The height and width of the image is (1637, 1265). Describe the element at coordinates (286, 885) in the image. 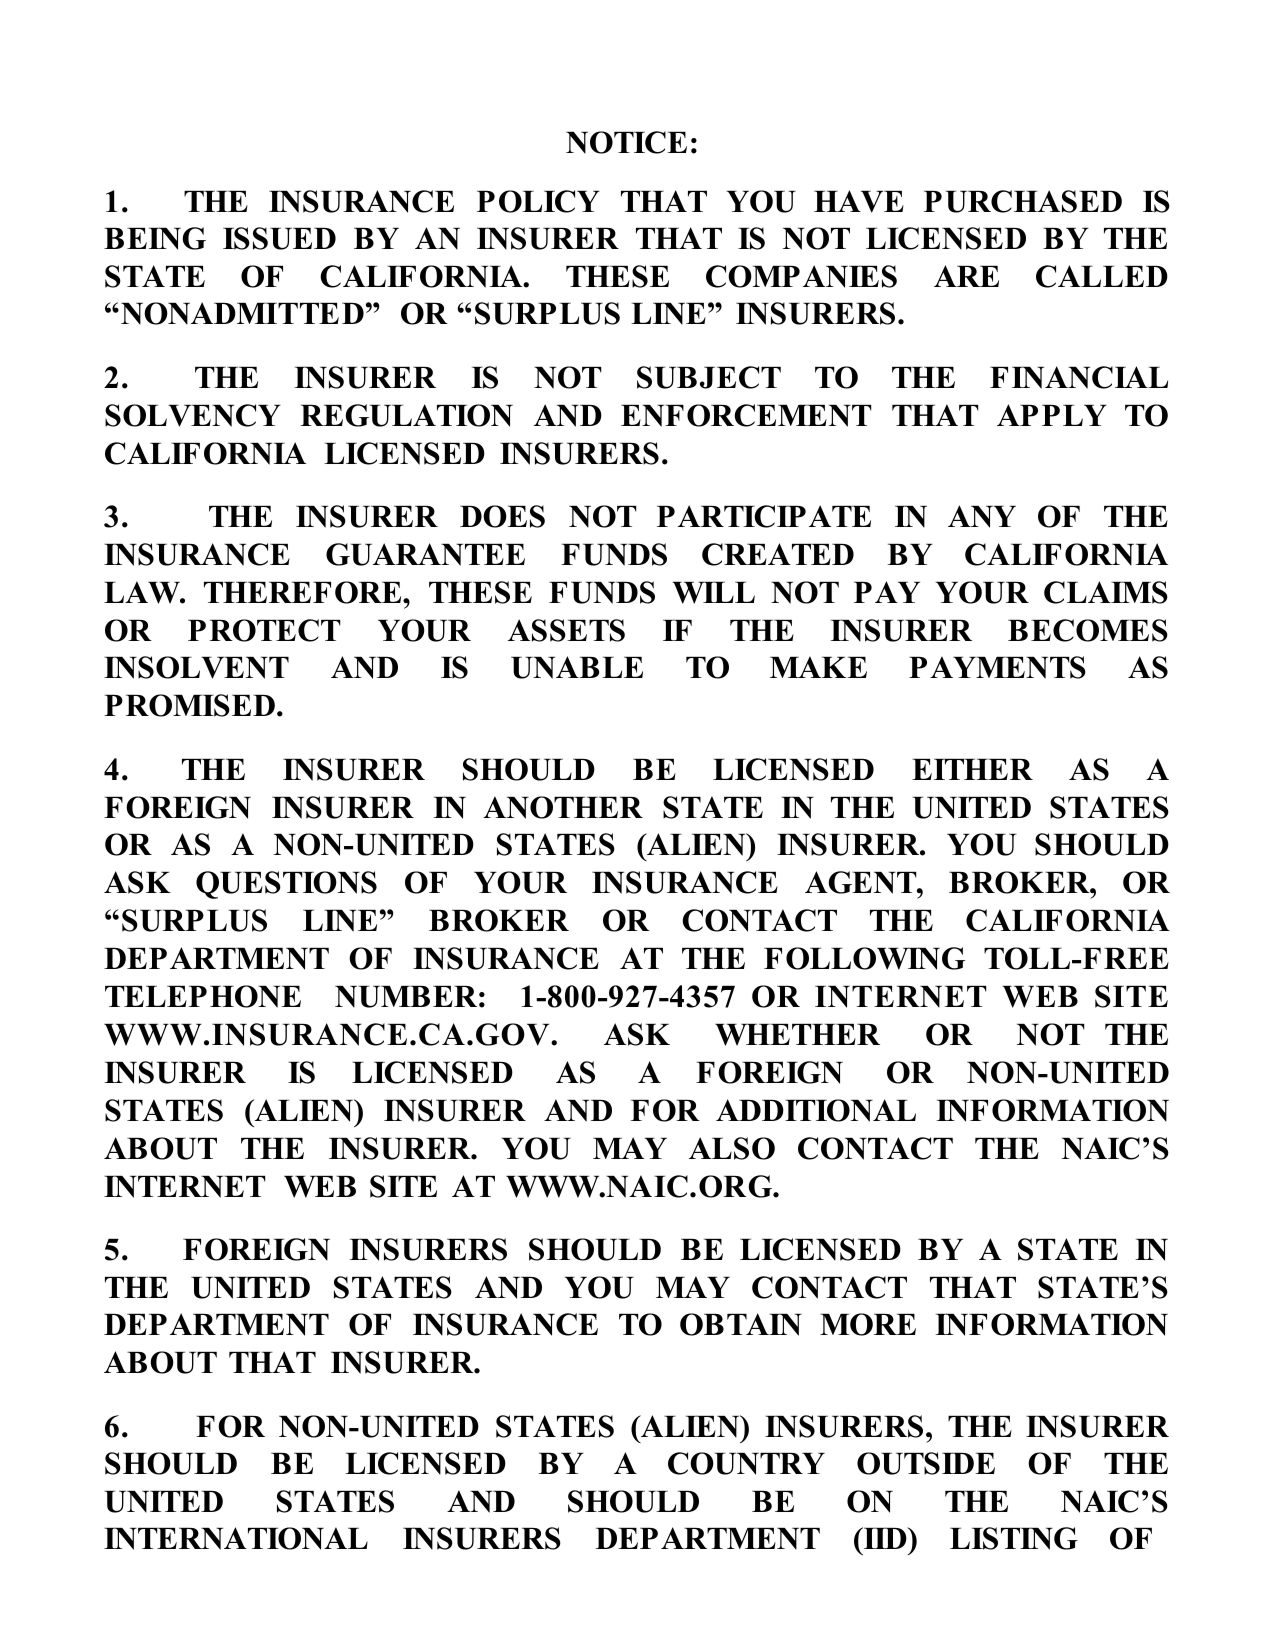

I see `QUESTIONS` at that location.
